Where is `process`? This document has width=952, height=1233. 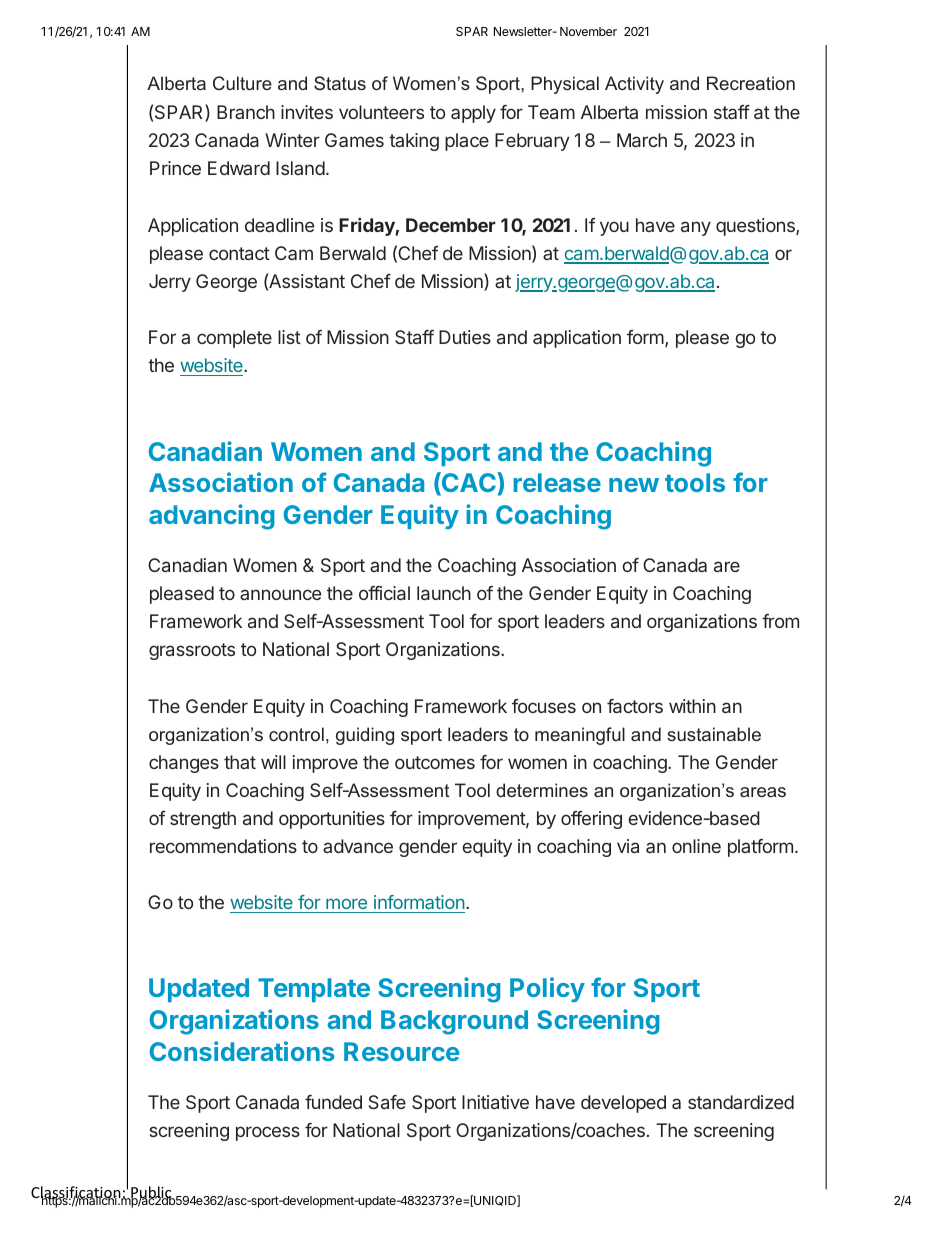 process is located at coordinates (268, 1133).
